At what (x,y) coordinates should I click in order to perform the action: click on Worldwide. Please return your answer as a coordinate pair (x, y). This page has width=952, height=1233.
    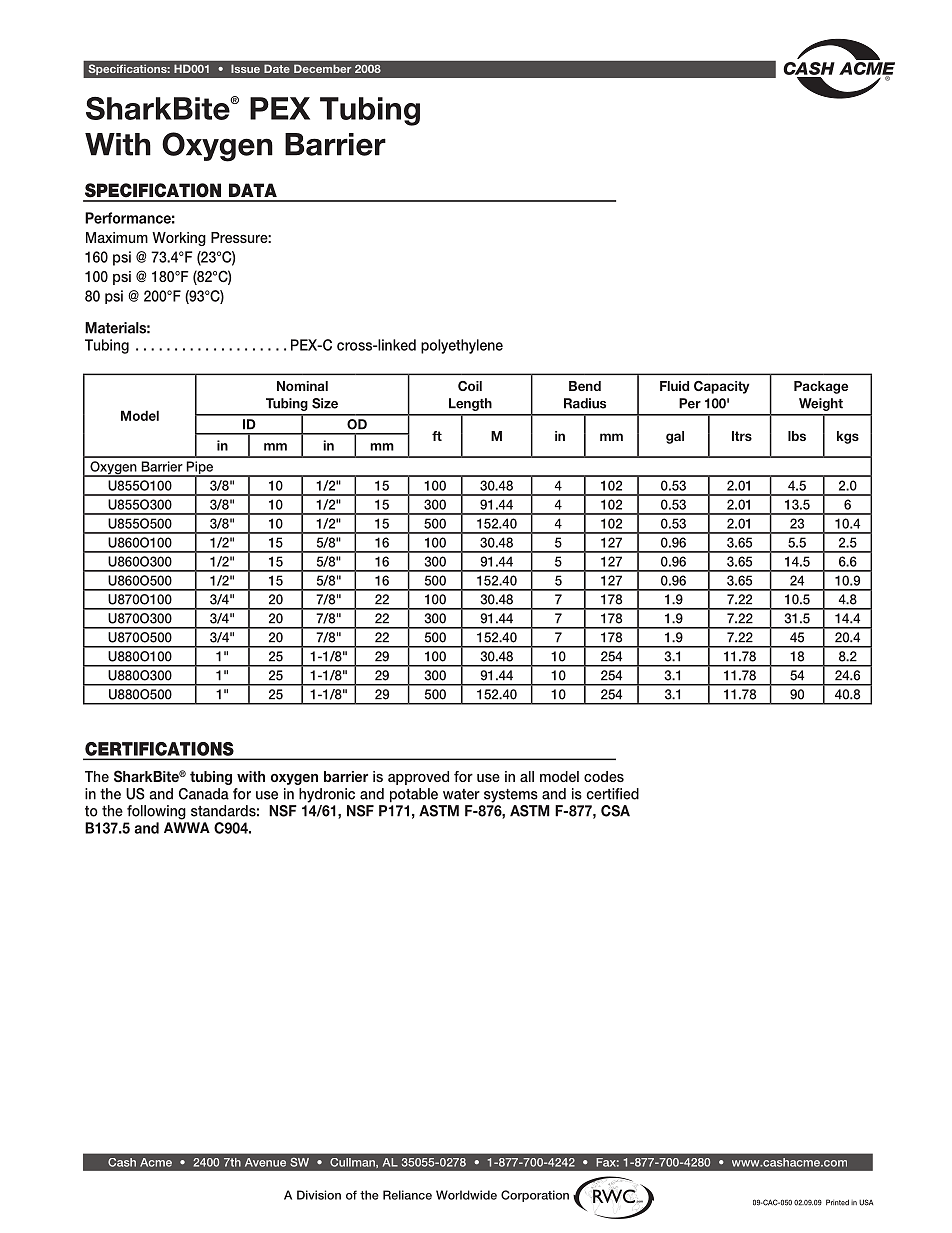
    Looking at the image, I should click on (466, 1195).
